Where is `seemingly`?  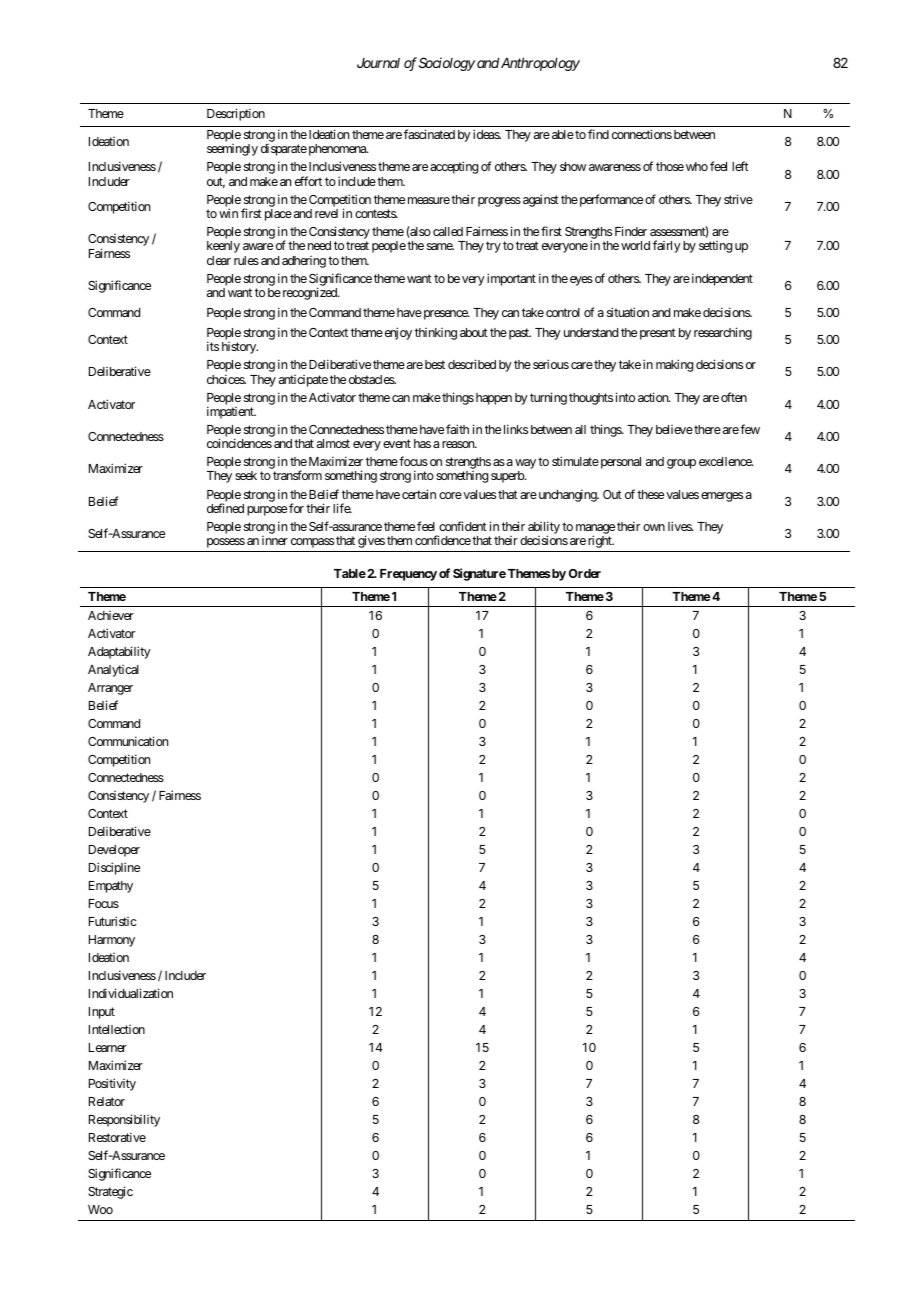
seemingly is located at coordinates (232, 150).
